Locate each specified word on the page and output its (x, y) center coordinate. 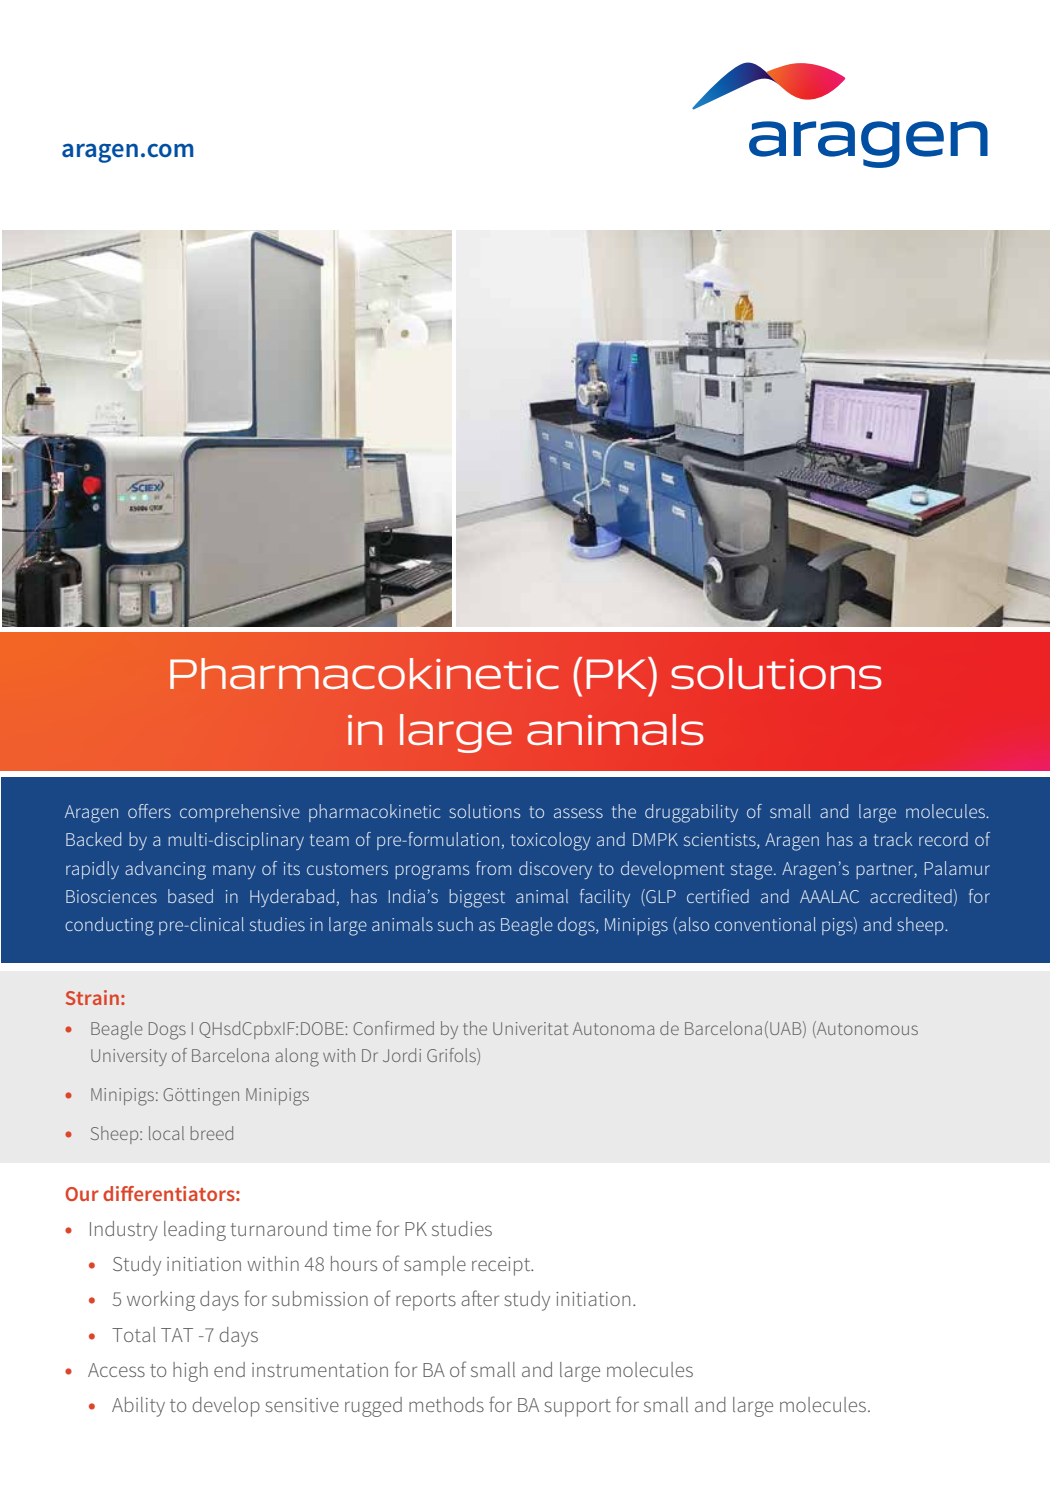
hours (354, 1263)
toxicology (551, 841)
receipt (502, 1266)
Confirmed (393, 1028)
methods (446, 1404)
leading (195, 1231)
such (455, 924)
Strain (92, 997)
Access (116, 1370)
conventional (765, 924)
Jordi (402, 1055)
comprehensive (240, 813)
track (893, 839)
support (577, 1408)
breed (212, 1133)
